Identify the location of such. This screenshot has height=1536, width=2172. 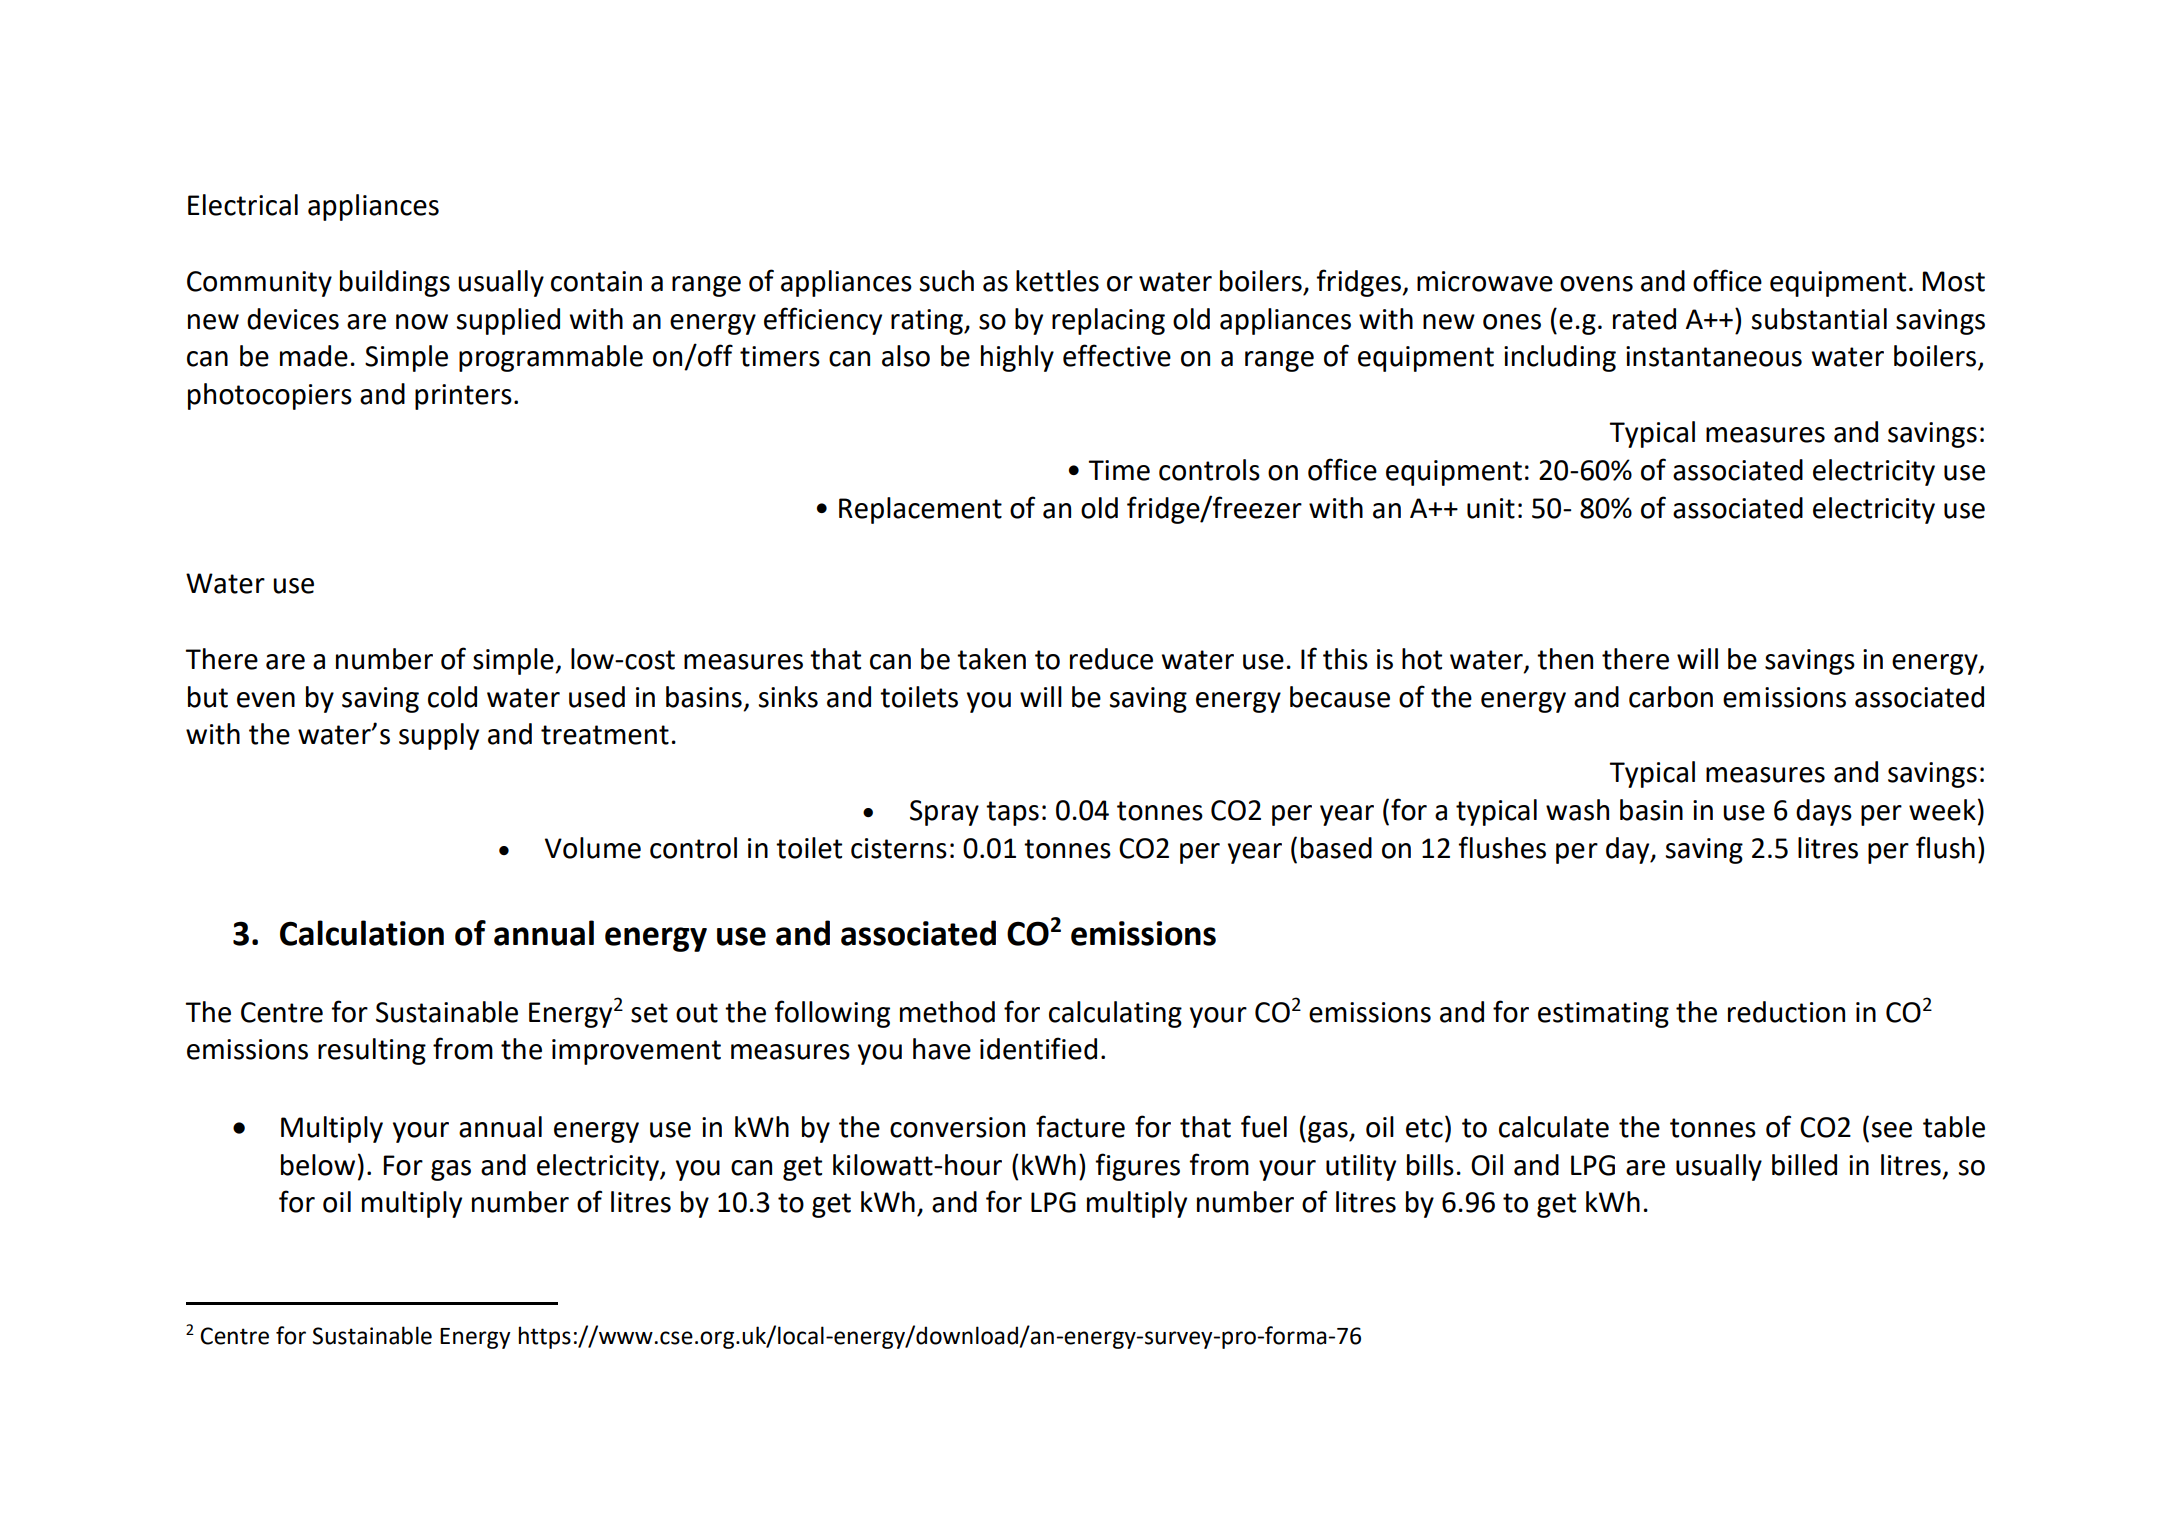
(947, 281).
